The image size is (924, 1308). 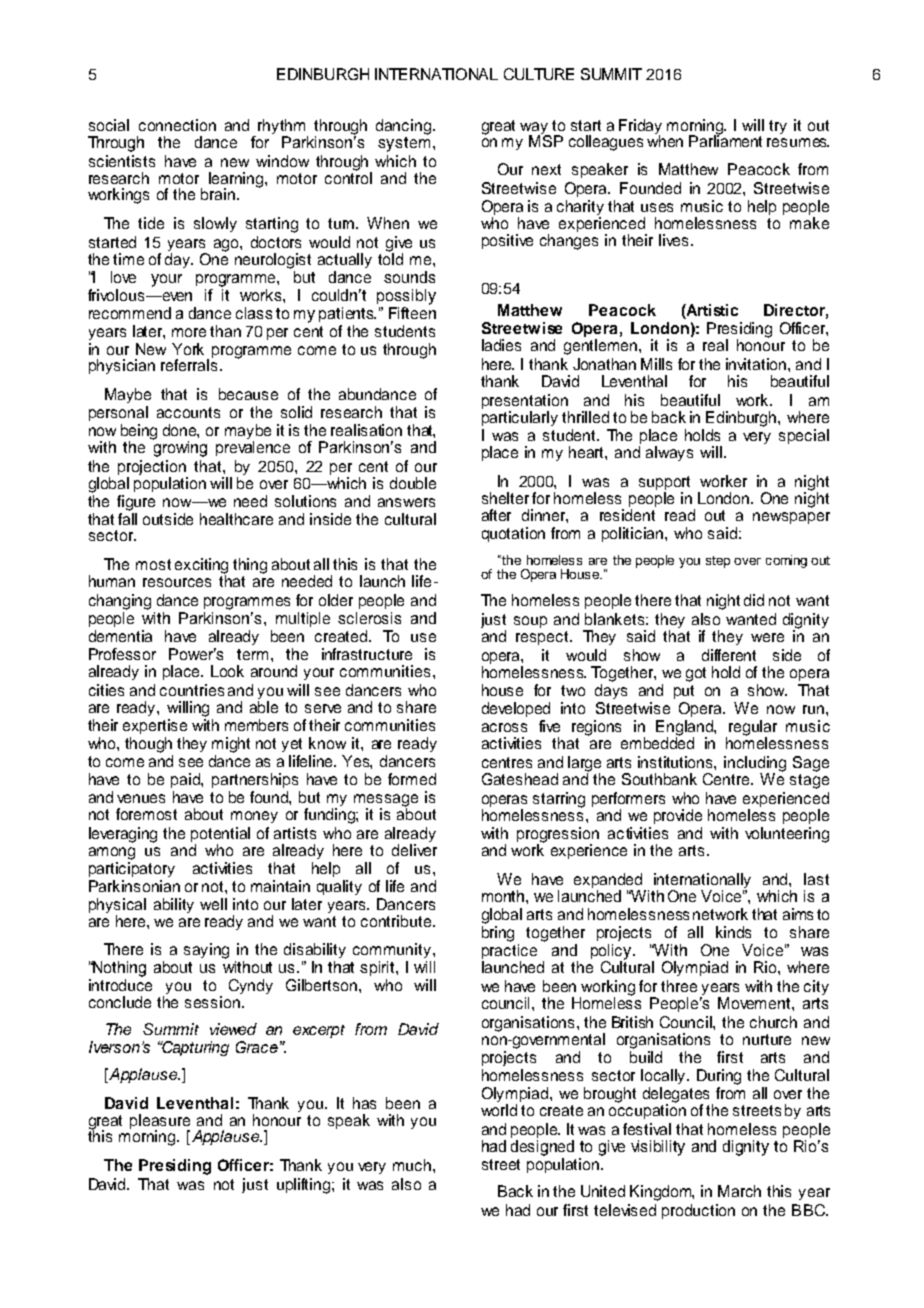 I want to click on dancing, so click(x=405, y=127).
